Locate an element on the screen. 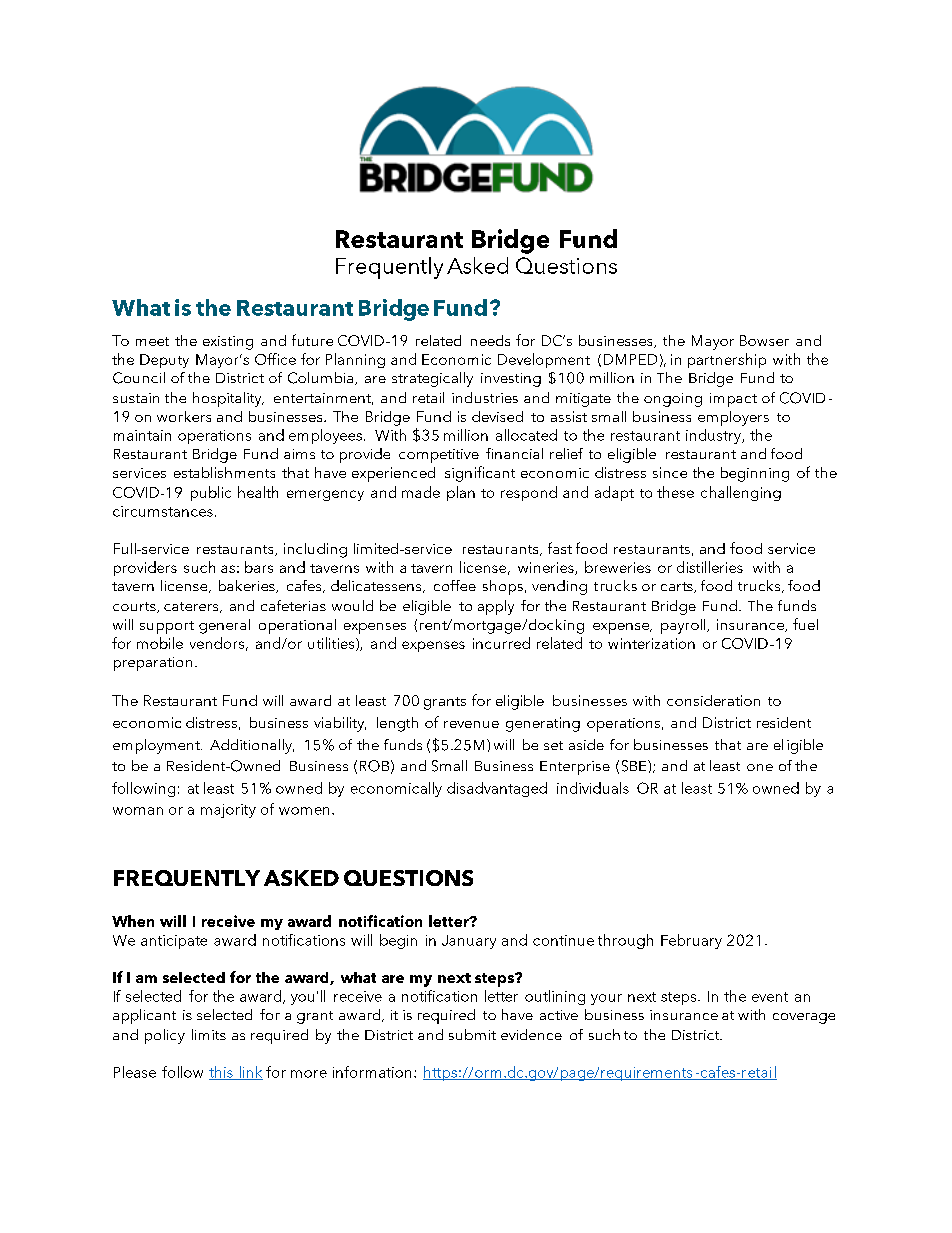 This screenshot has width=952, height=1233. one is located at coordinates (760, 767).
